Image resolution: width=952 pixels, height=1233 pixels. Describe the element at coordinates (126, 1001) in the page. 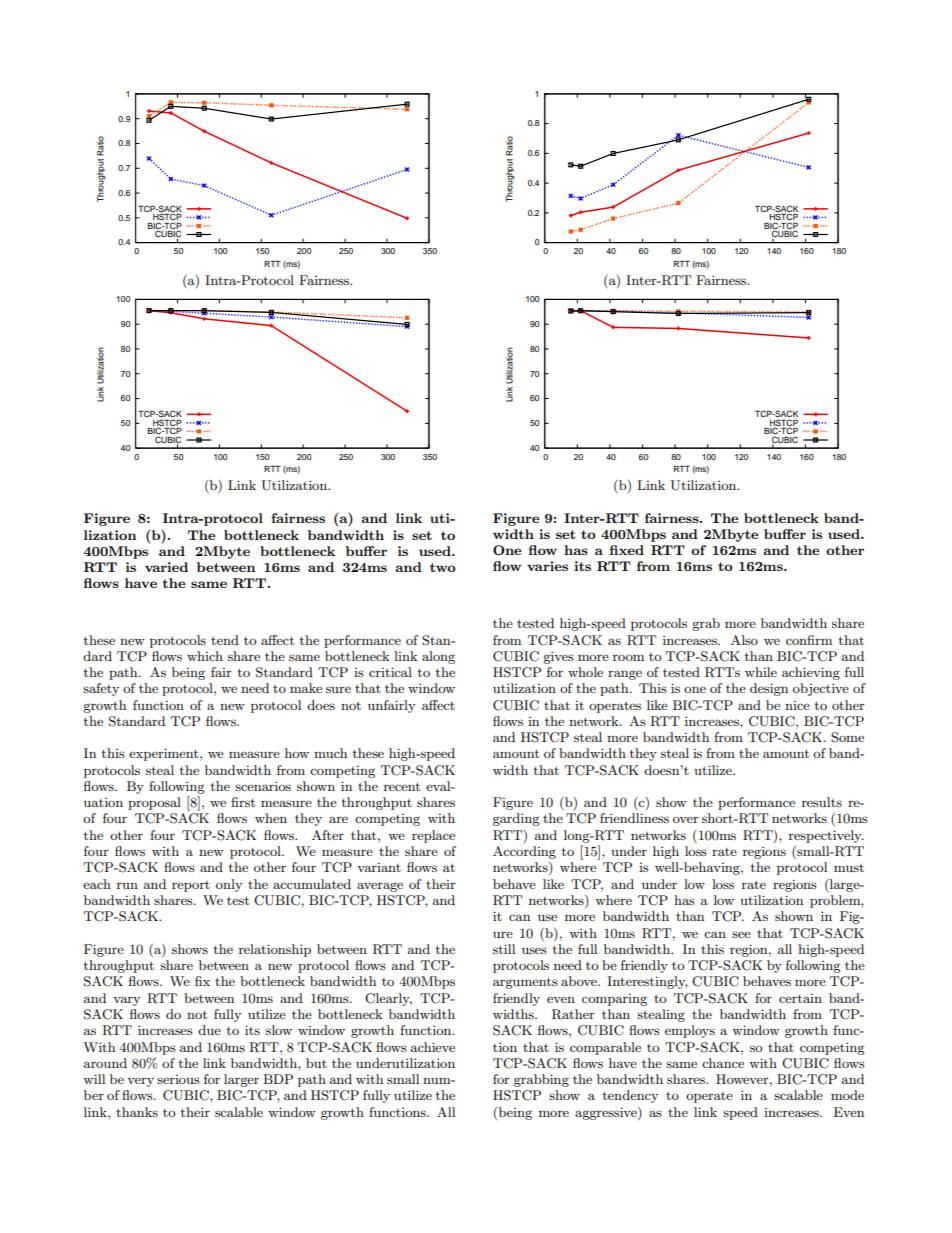

I see `vary` at that location.
